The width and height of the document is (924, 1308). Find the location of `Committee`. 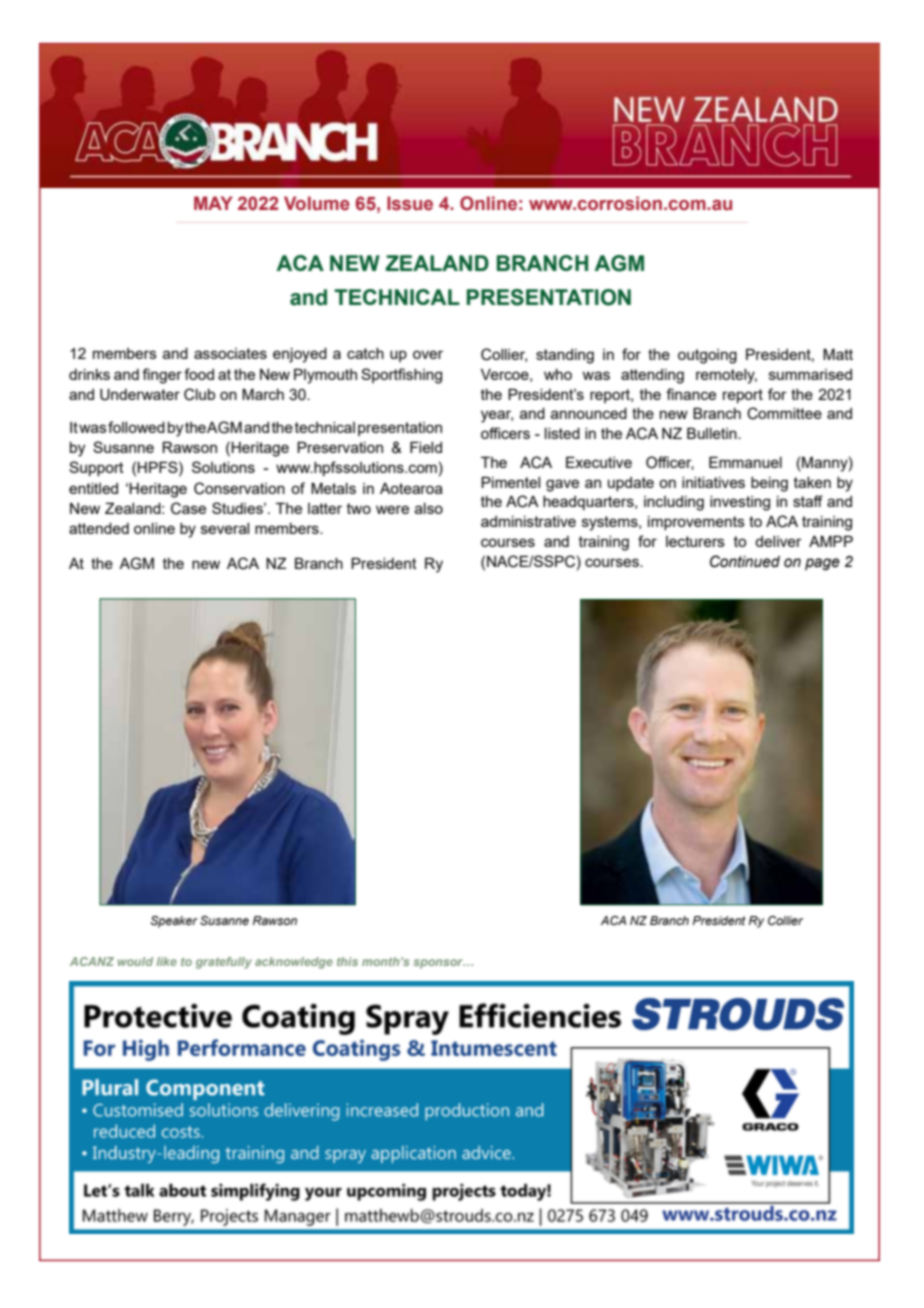

Committee is located at coordinates (784, 413).
